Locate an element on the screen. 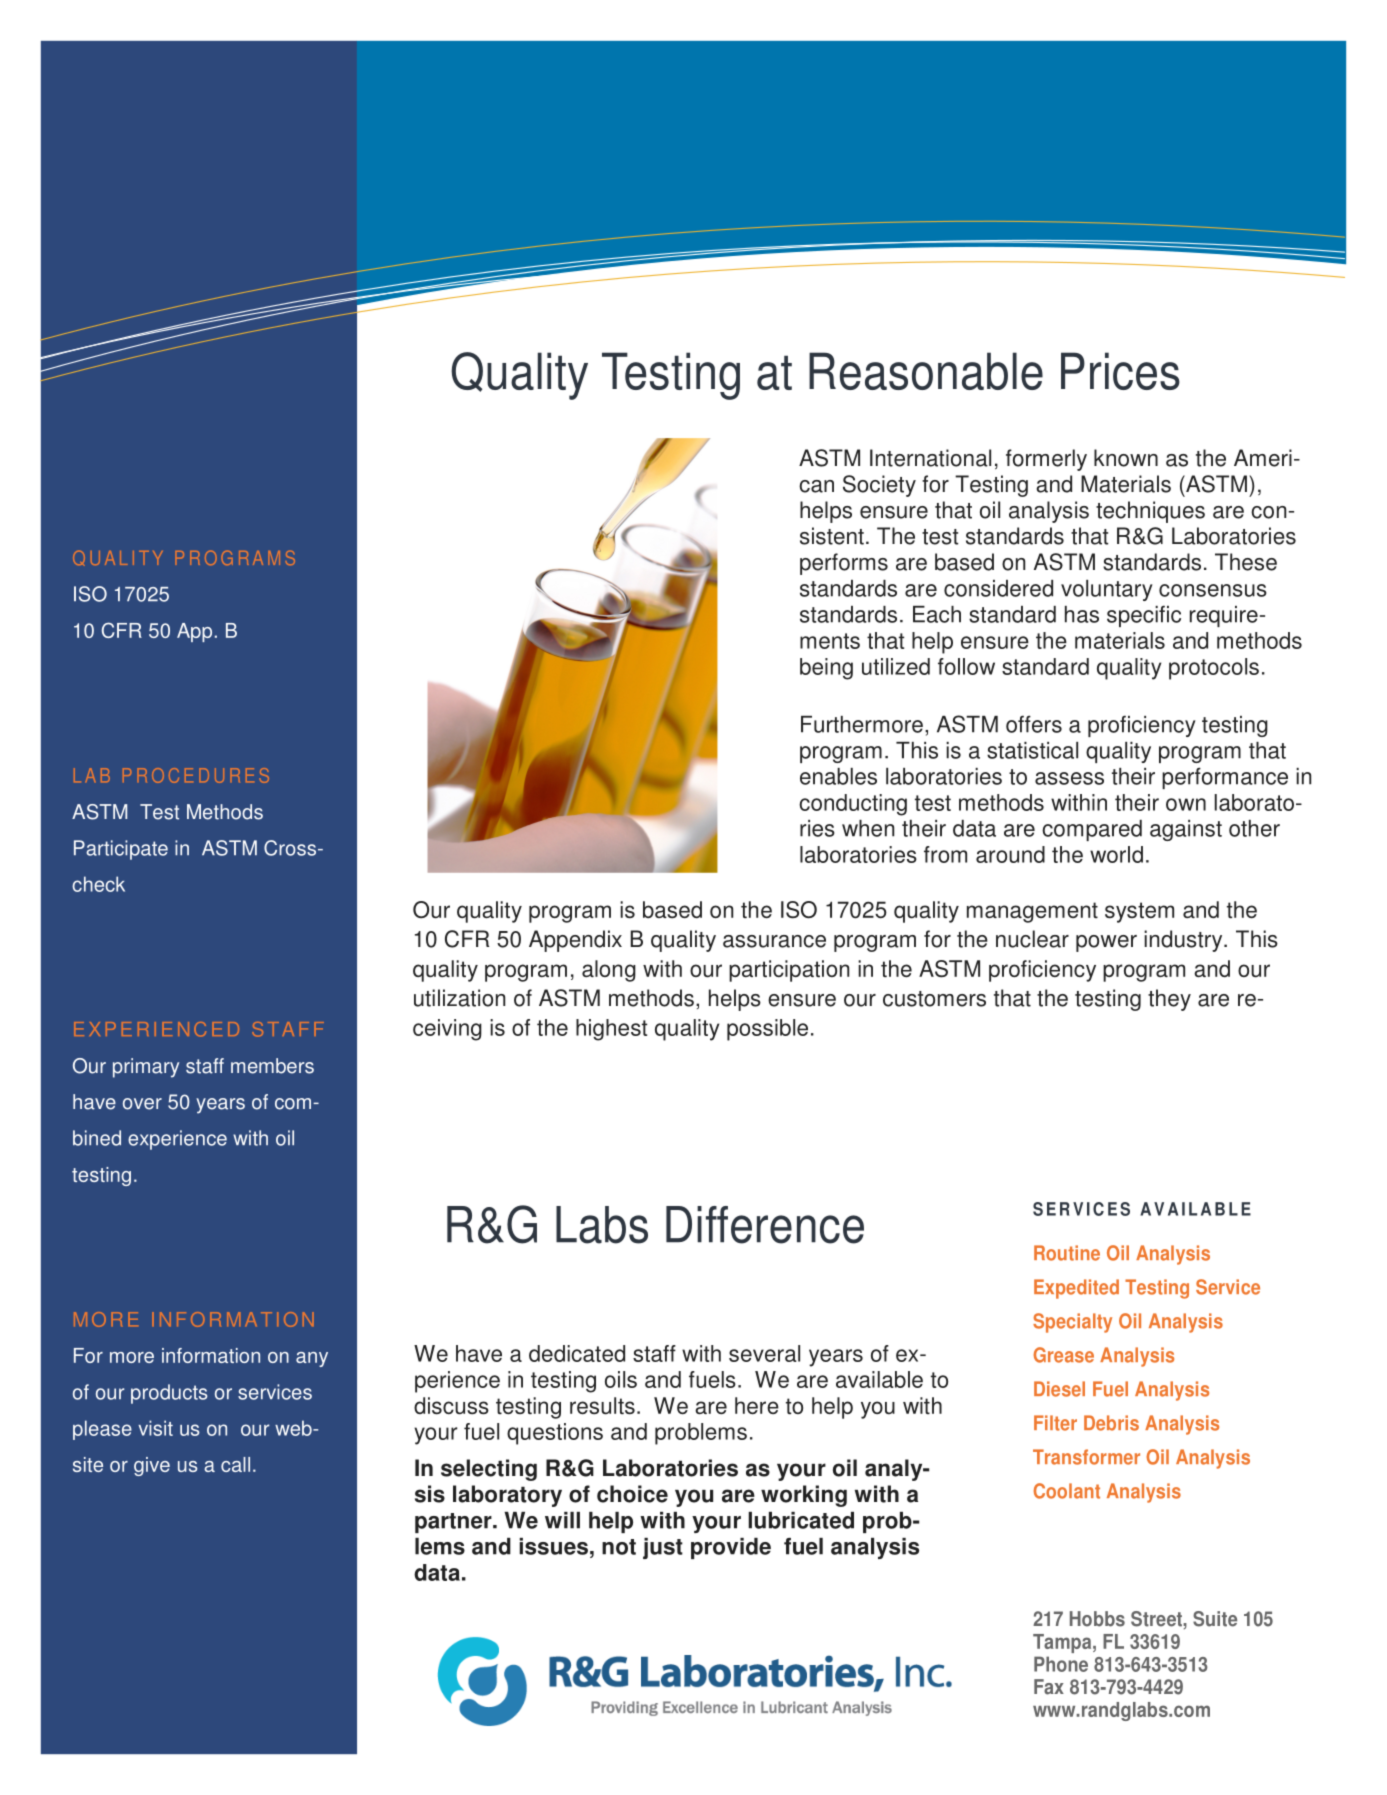  assurance is located at coordinates (774, 941).
